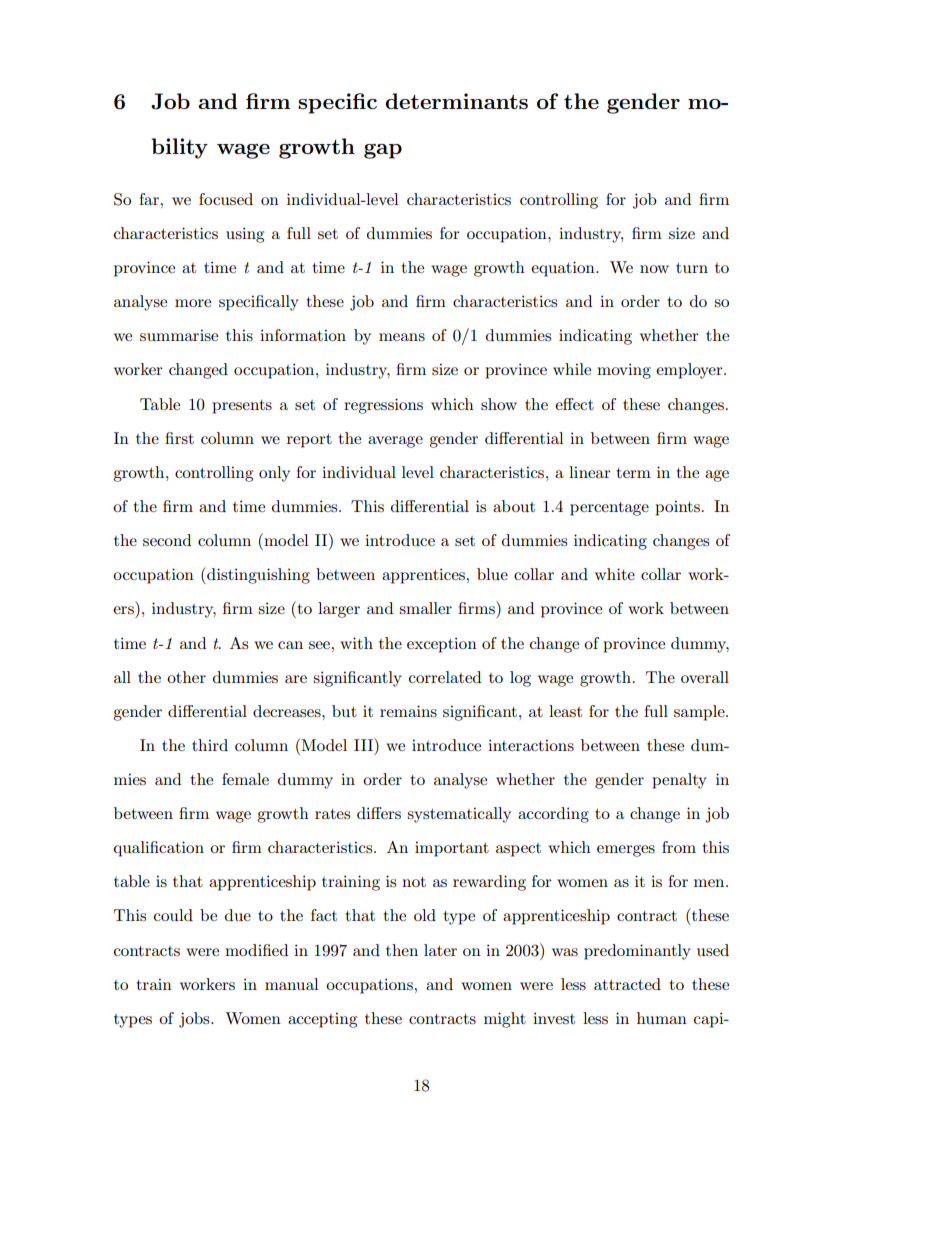 Image resolution: width=952 pixels, height=1233 pixels. What do you see at coordinates (452, 849) in the page?
I see `important` at bounding box center [452, 849].
